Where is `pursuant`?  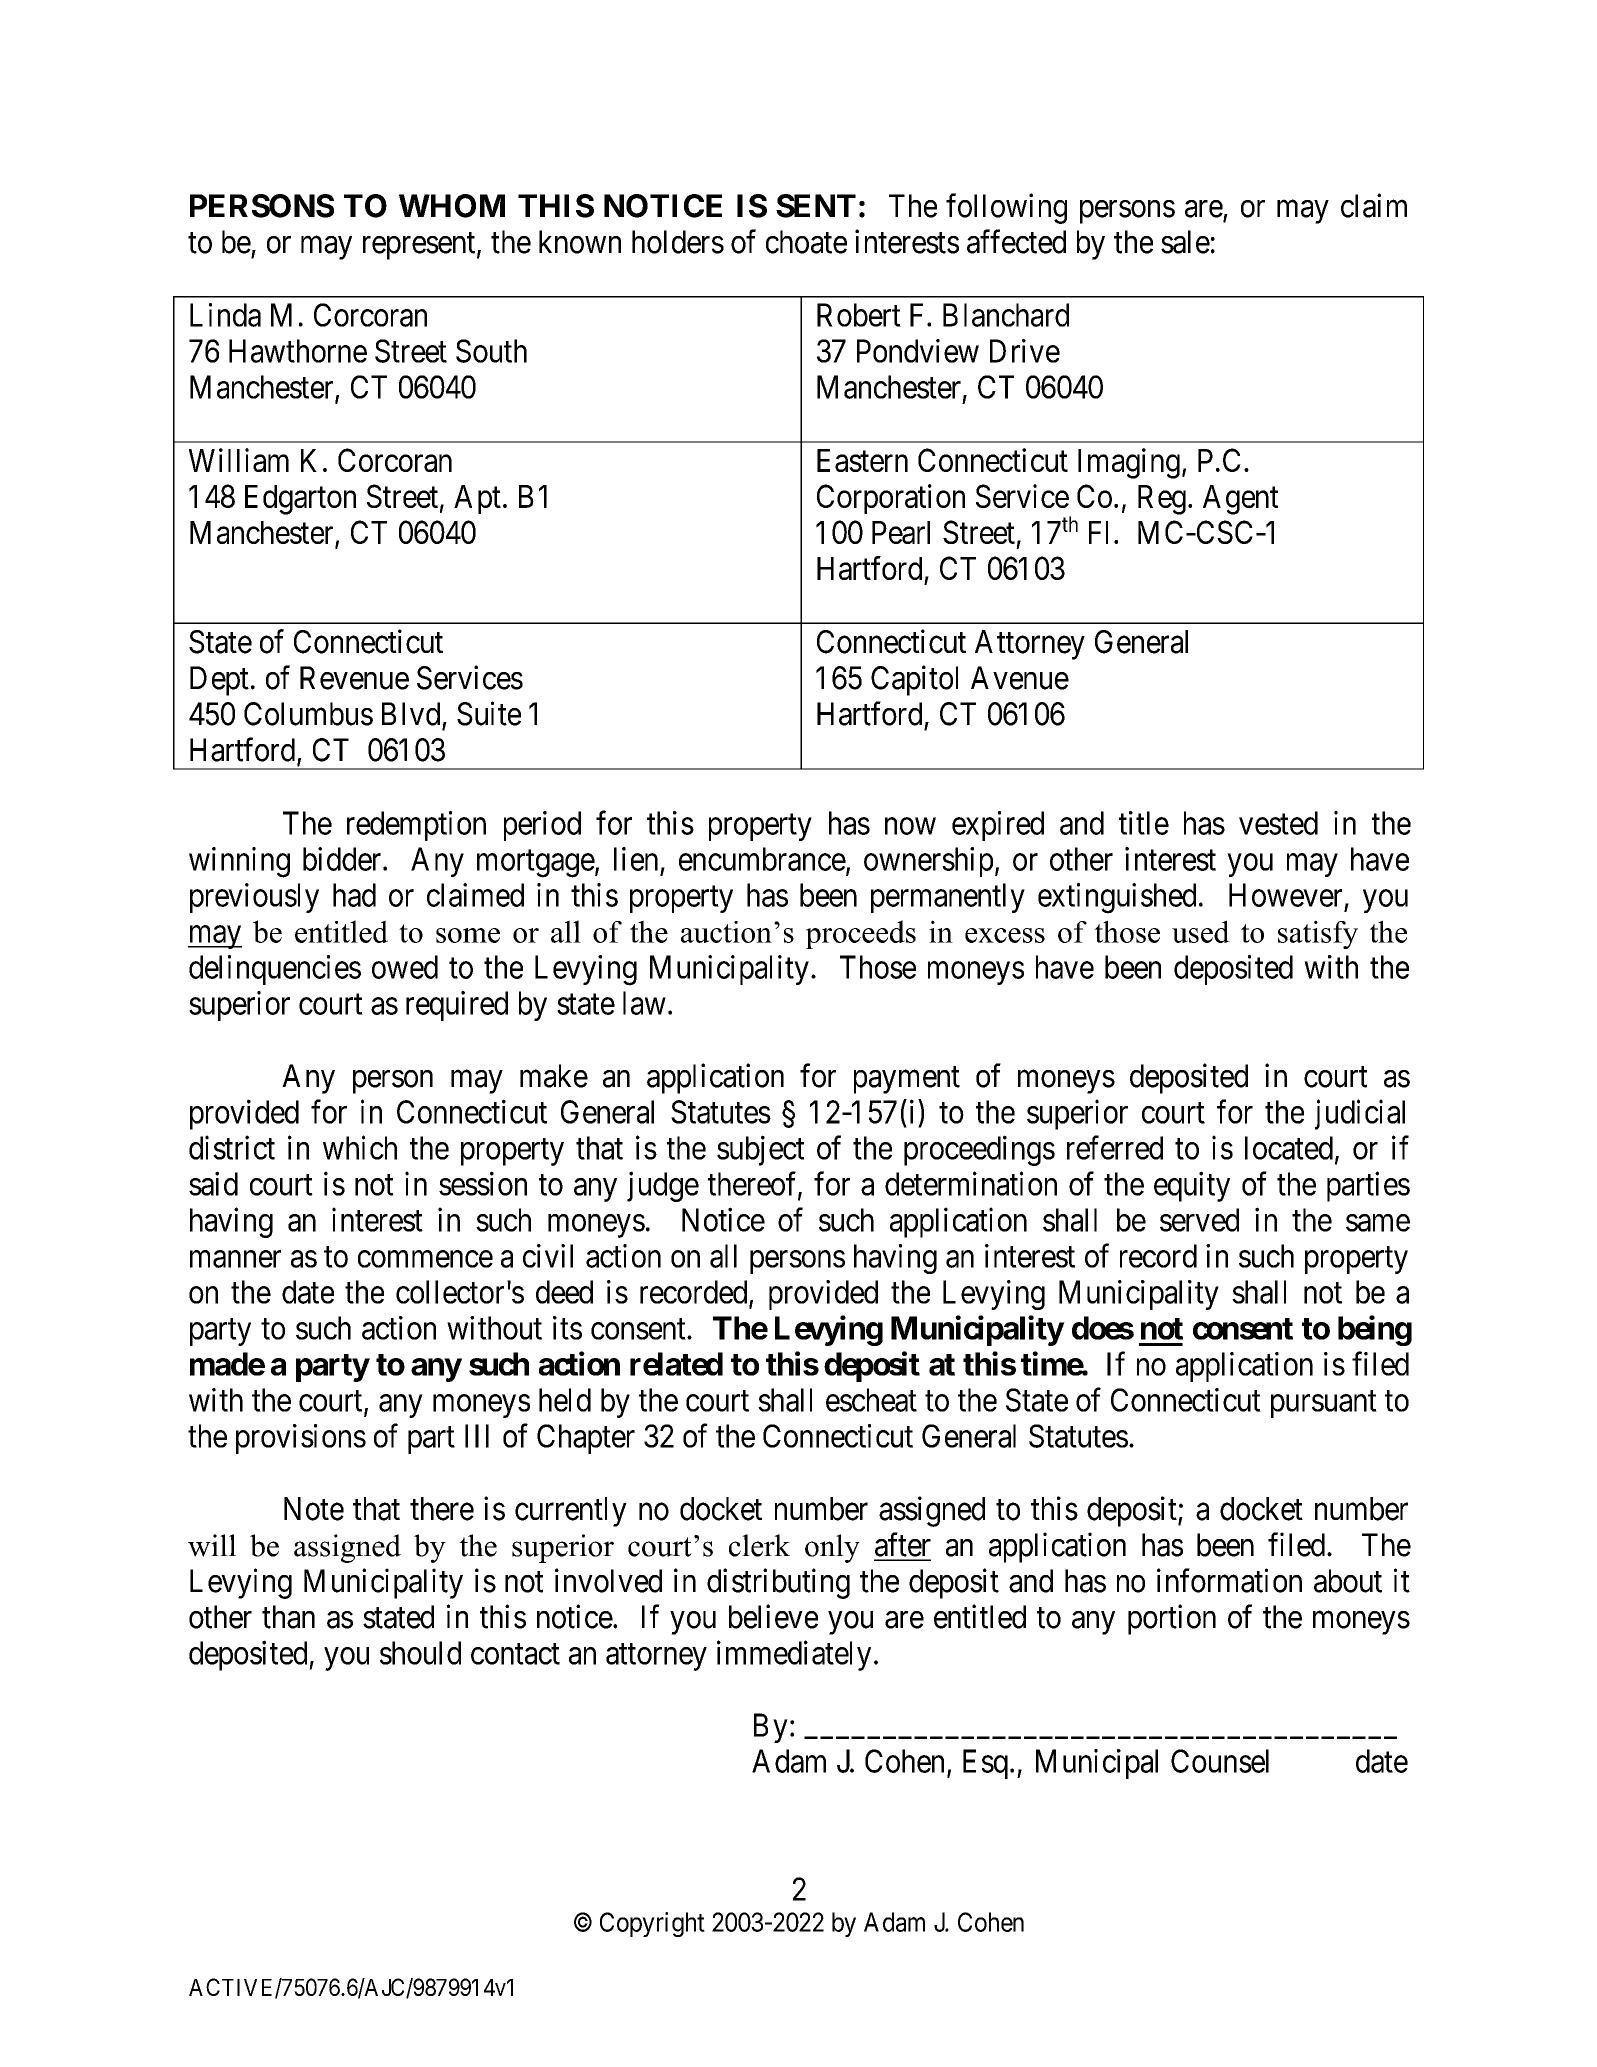 pursuant is located at coordinates (1324, 1404).
